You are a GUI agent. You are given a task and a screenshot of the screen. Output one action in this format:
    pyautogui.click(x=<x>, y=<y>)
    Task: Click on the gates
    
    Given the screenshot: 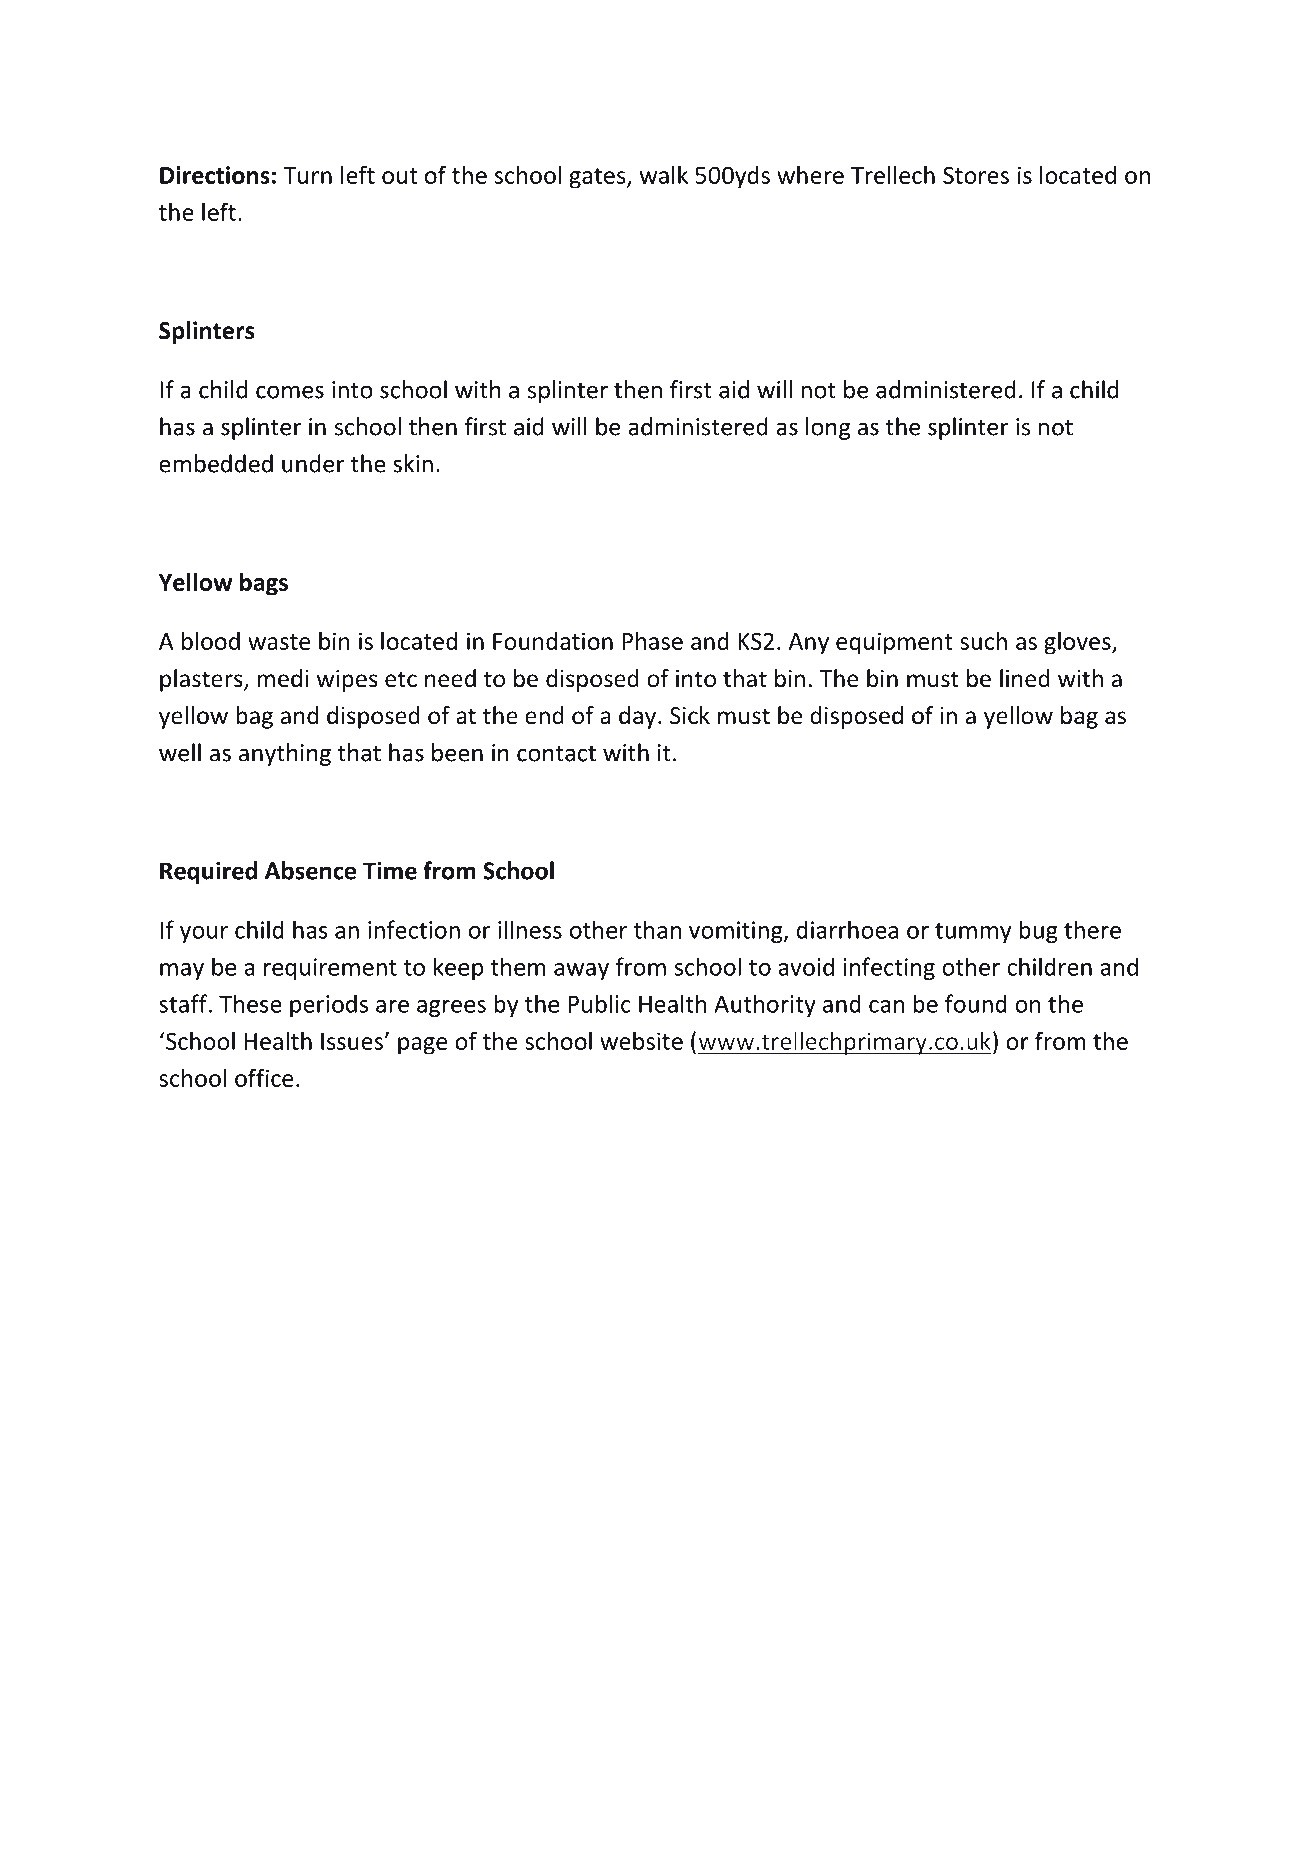 What is the action you would take?
    pyautogui.click(x=598, y=178)
